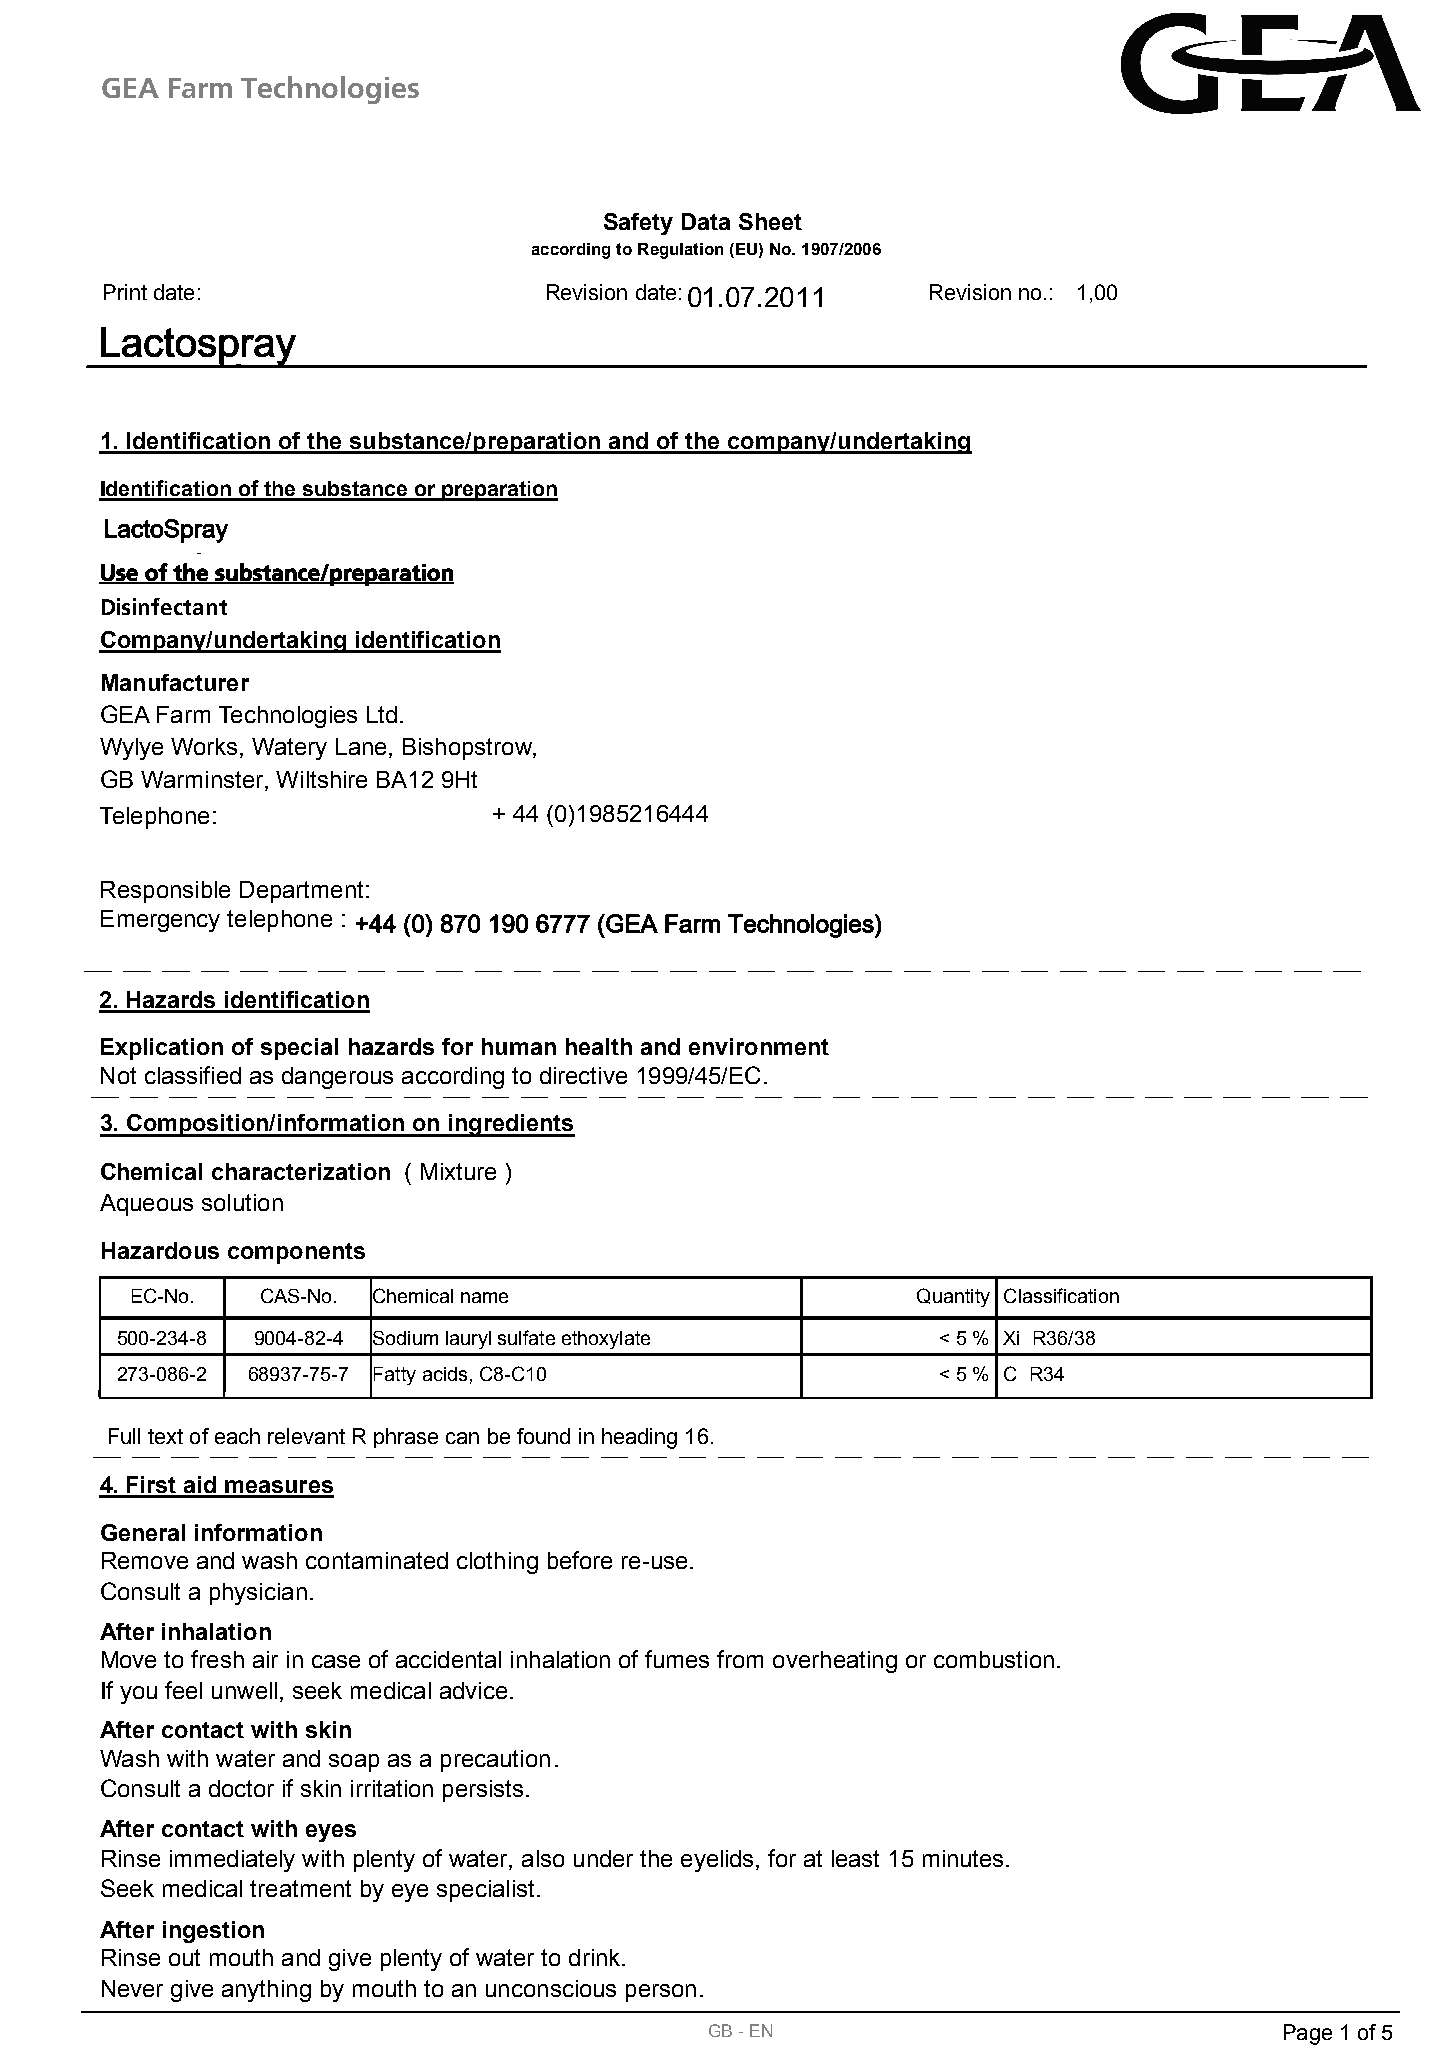 The image size is (1451, 2051). What do you see at coordinates (301, 892) in the image?
I see `Department` at bounding box center [301, 892].
